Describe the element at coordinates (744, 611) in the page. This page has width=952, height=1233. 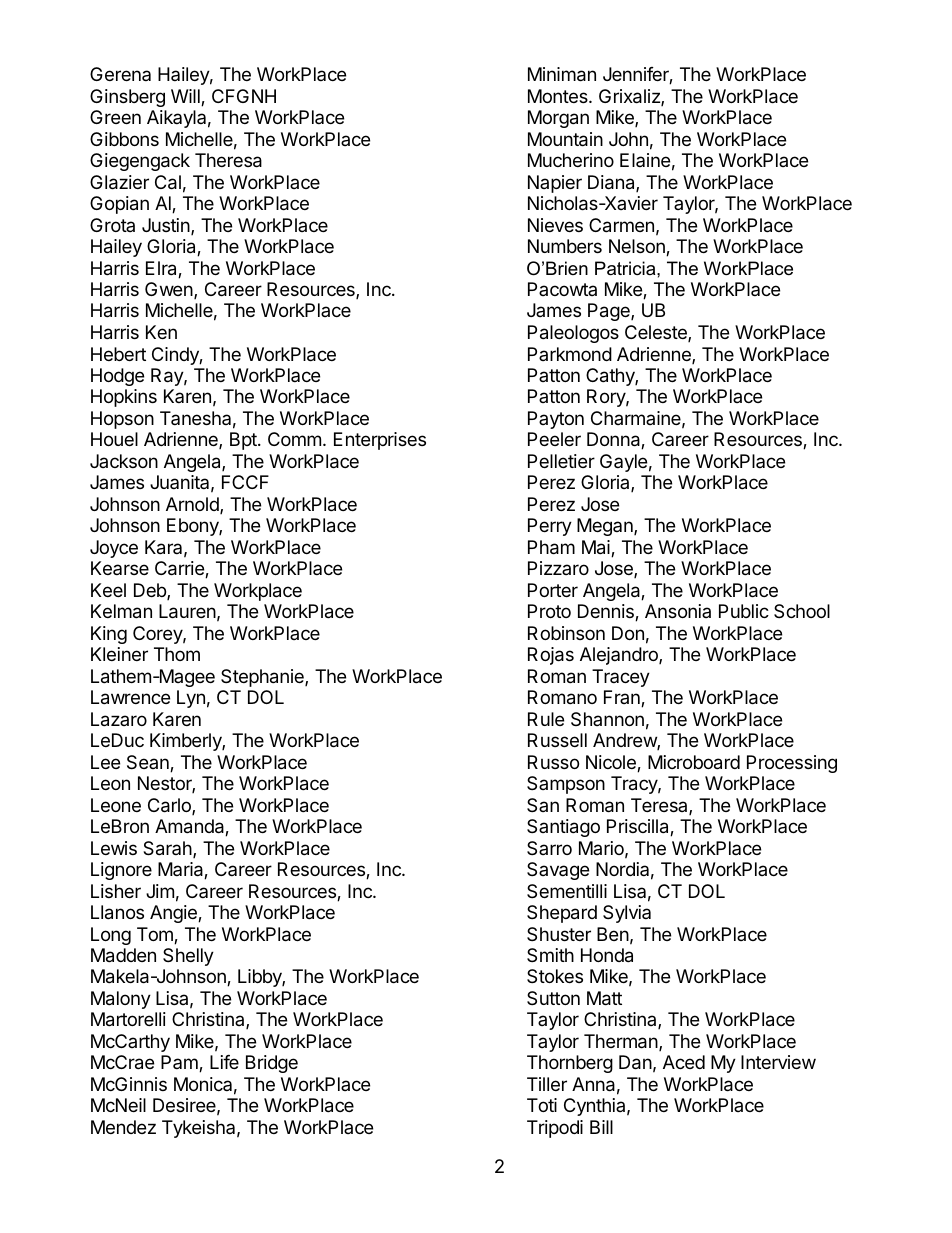
I see `Public` at that location.
